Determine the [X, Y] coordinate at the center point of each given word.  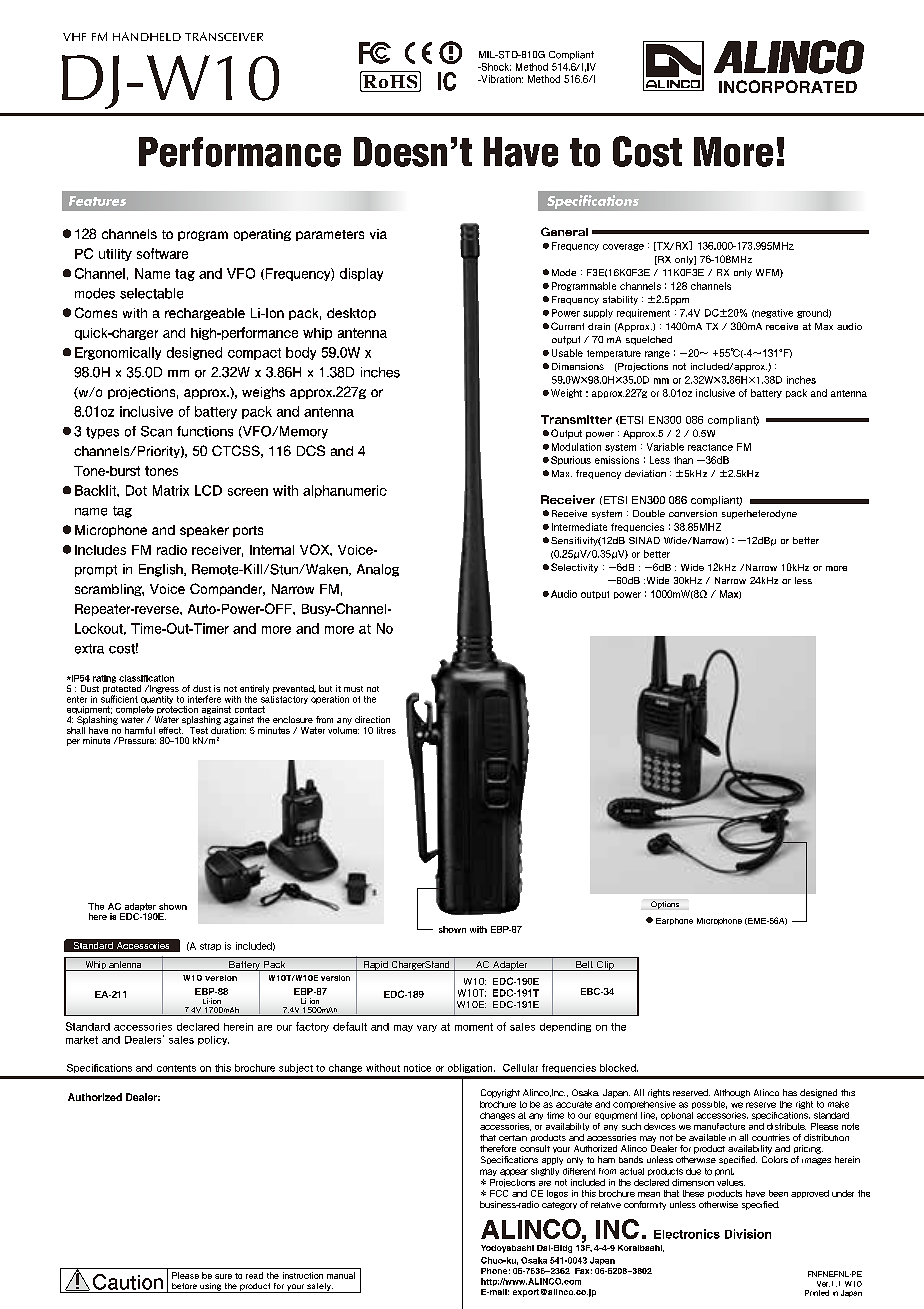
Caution [128, 1282]
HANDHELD [147, 36]
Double [649, 513]
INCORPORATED [788, 86]
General [564, 231]
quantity [157, 698]
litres [386, 730]
